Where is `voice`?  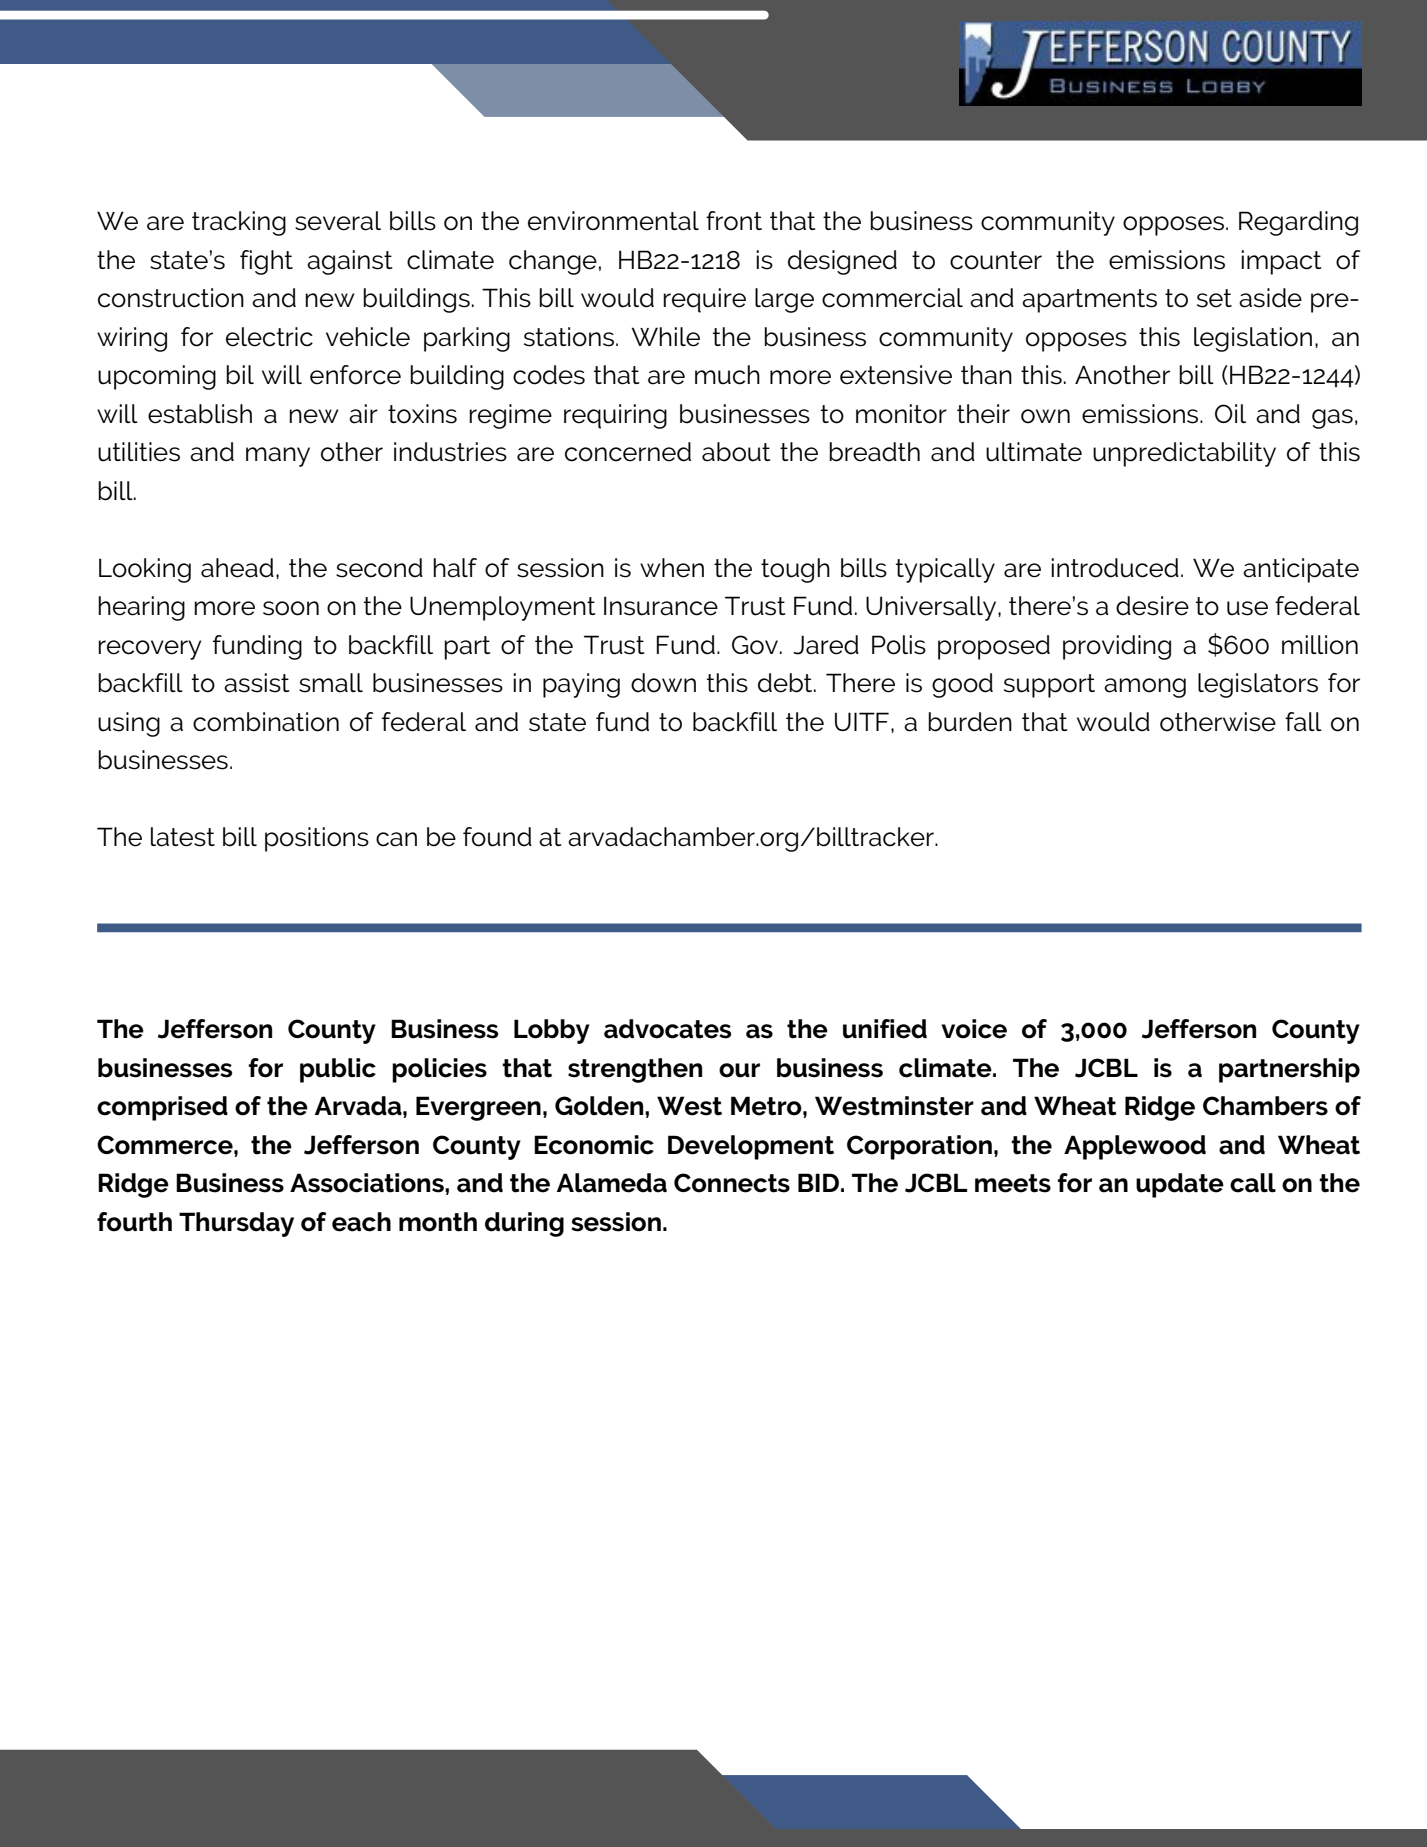
voice is located at coordinates (974, 1029).
